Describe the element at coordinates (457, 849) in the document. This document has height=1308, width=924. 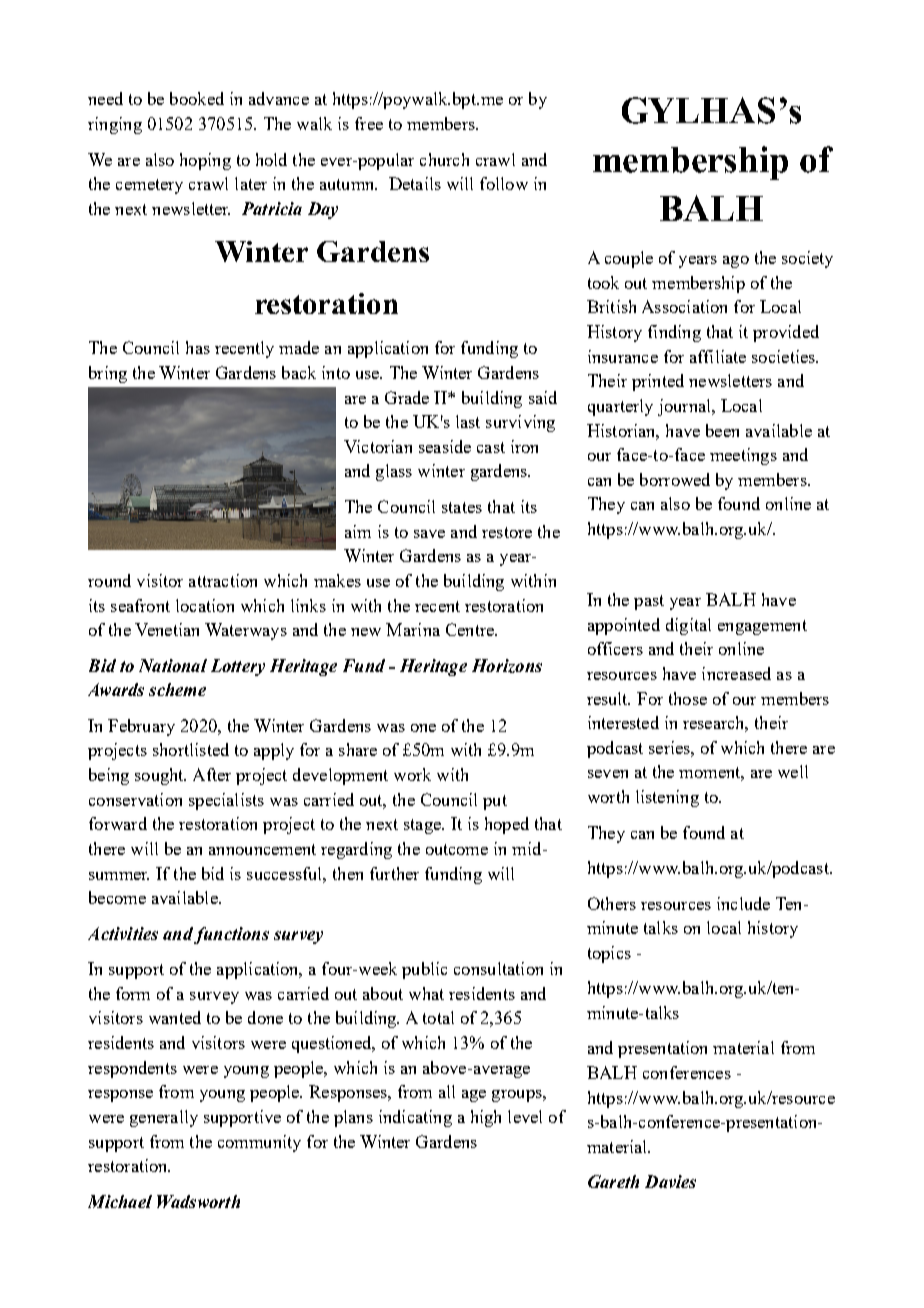
I see `outcome` at that location.
